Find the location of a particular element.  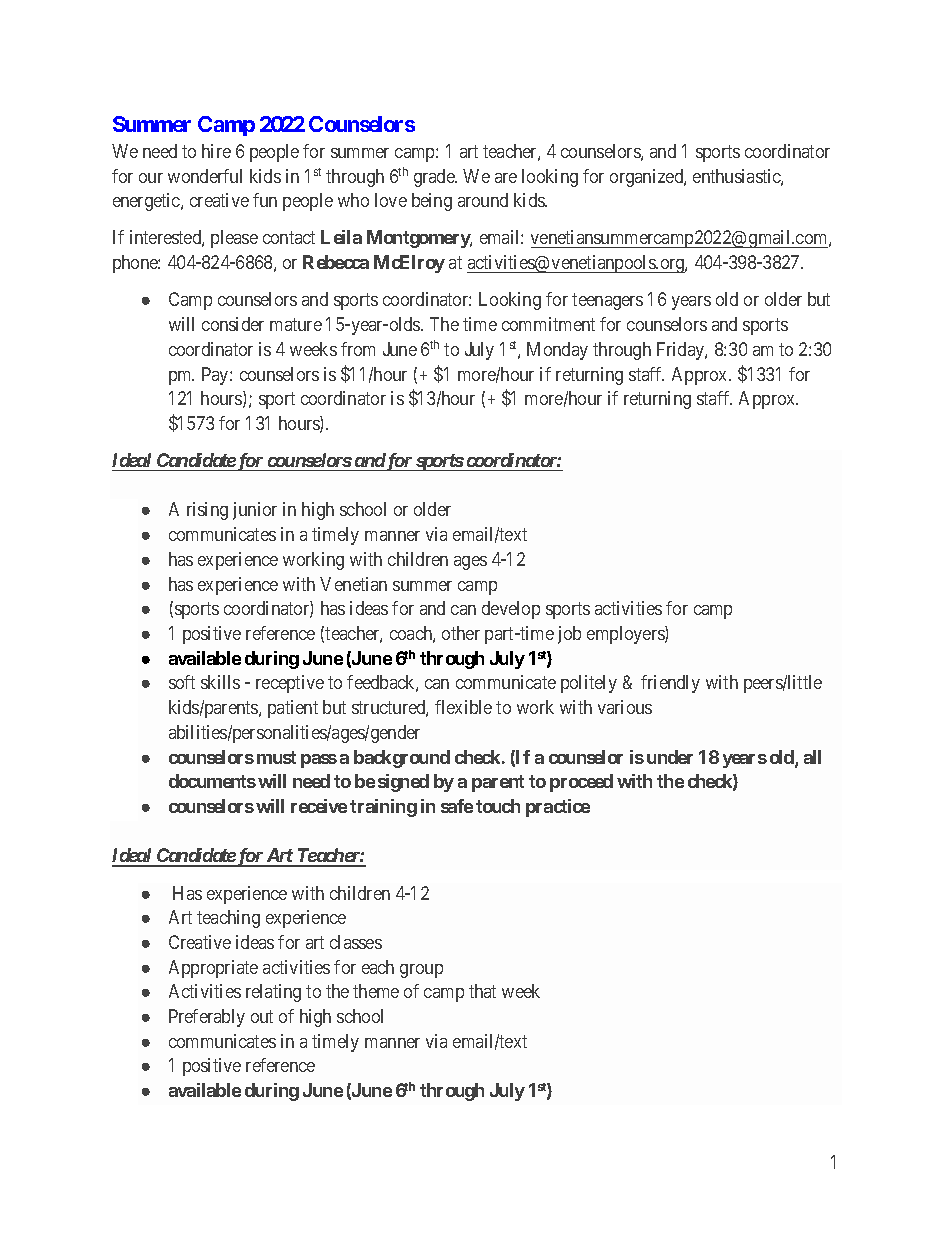

Appropriate is located at coordinates (213, 969).
